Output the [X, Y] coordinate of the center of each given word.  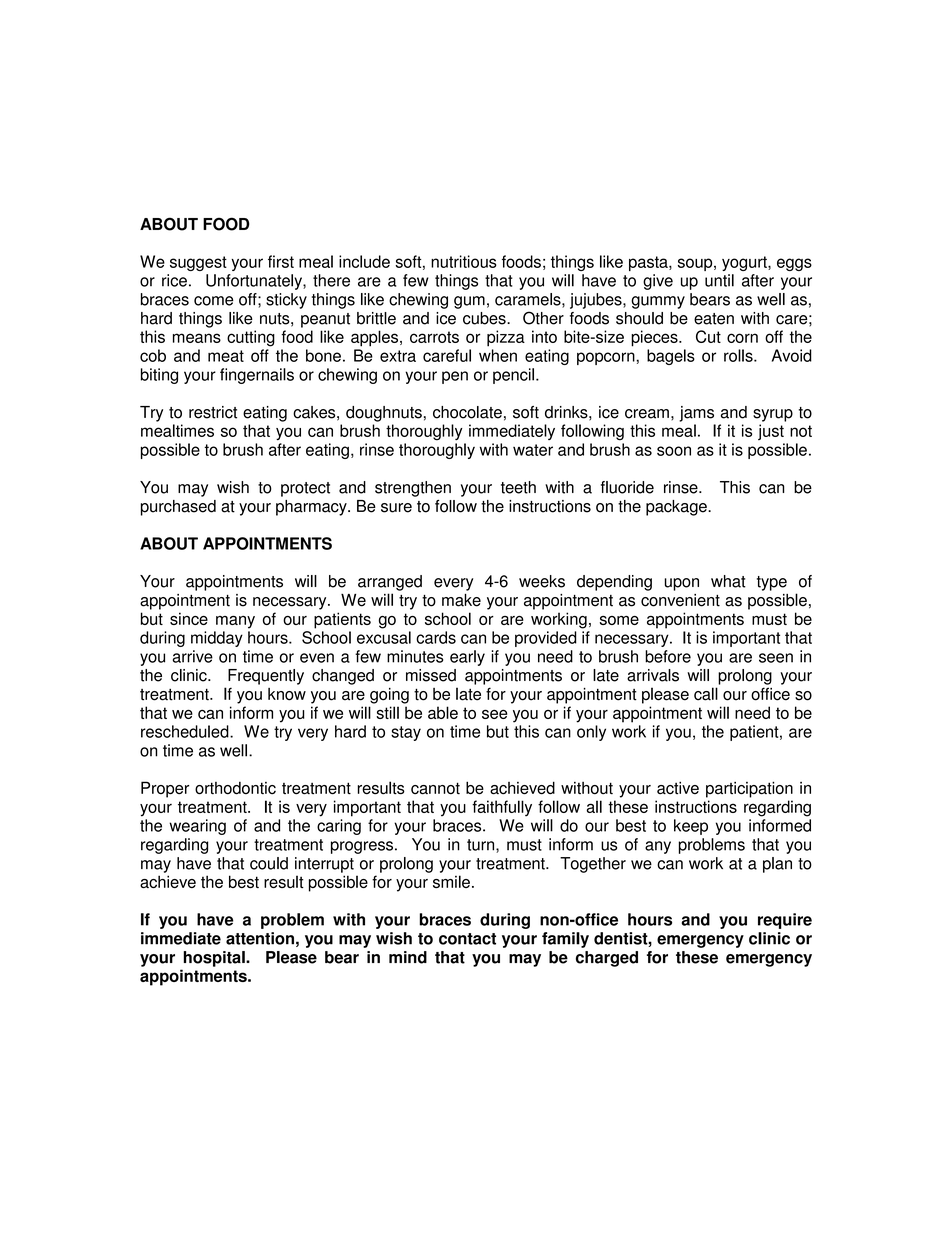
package [677, 508]
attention [260, 938]
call [706, 694]
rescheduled [186, 731]
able [443, 712]
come [214, 301]
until [719, 280]
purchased [178, 508]
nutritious [464, 261]
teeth [518, 487]
